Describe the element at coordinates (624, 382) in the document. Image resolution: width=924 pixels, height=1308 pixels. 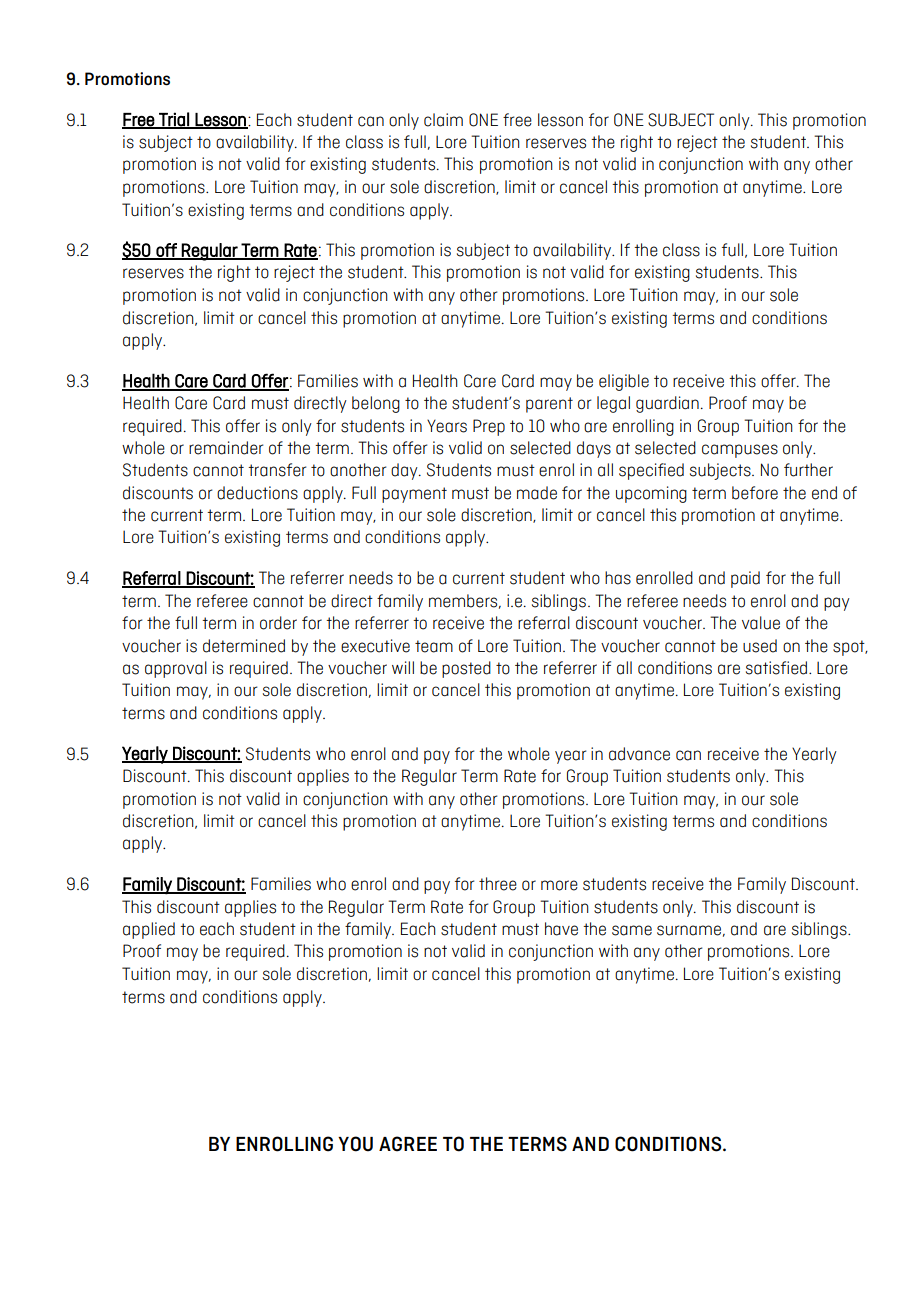
I see `eligible` at that location.
